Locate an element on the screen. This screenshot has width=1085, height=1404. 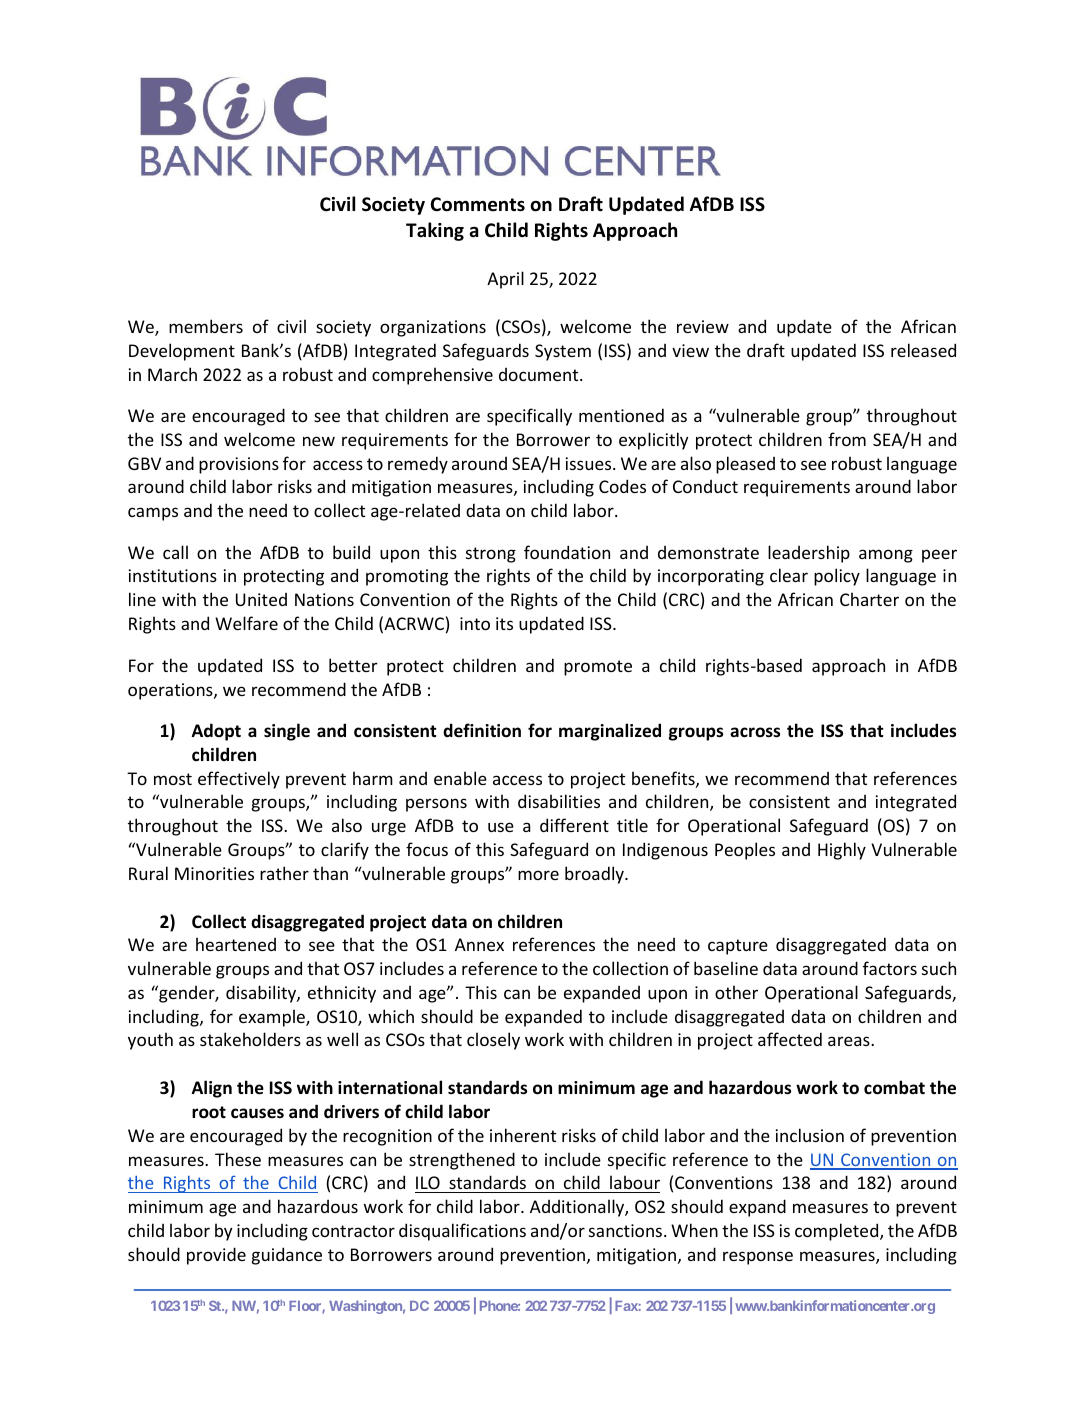
completed is located at coordinates (838, 1232).
